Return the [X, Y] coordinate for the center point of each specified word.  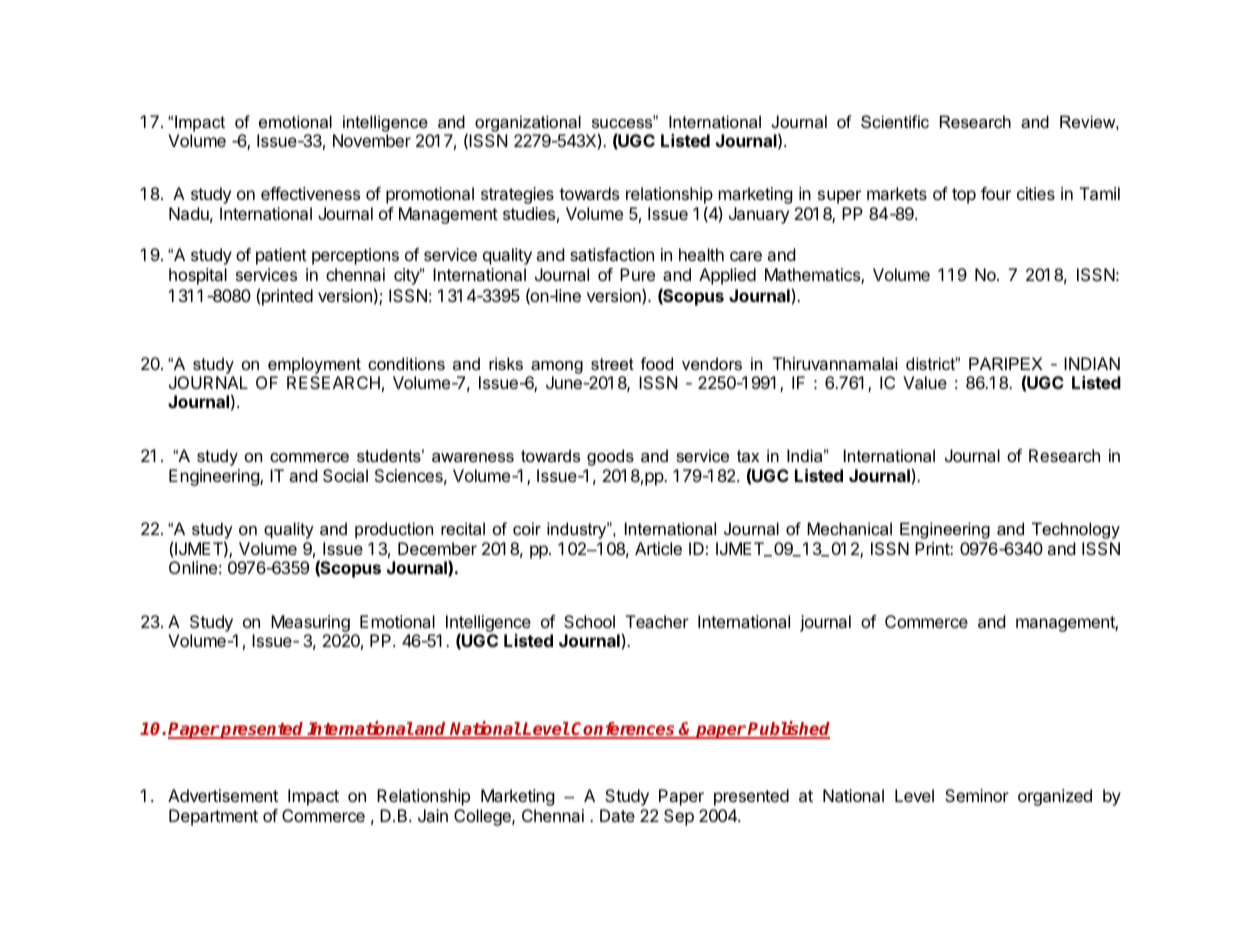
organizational [528, 123]
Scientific [895, 121]
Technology [1076, 530]
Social [345, 475]
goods [610, 457]
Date [617, 815]
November [372, 140]
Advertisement [223, 795]
